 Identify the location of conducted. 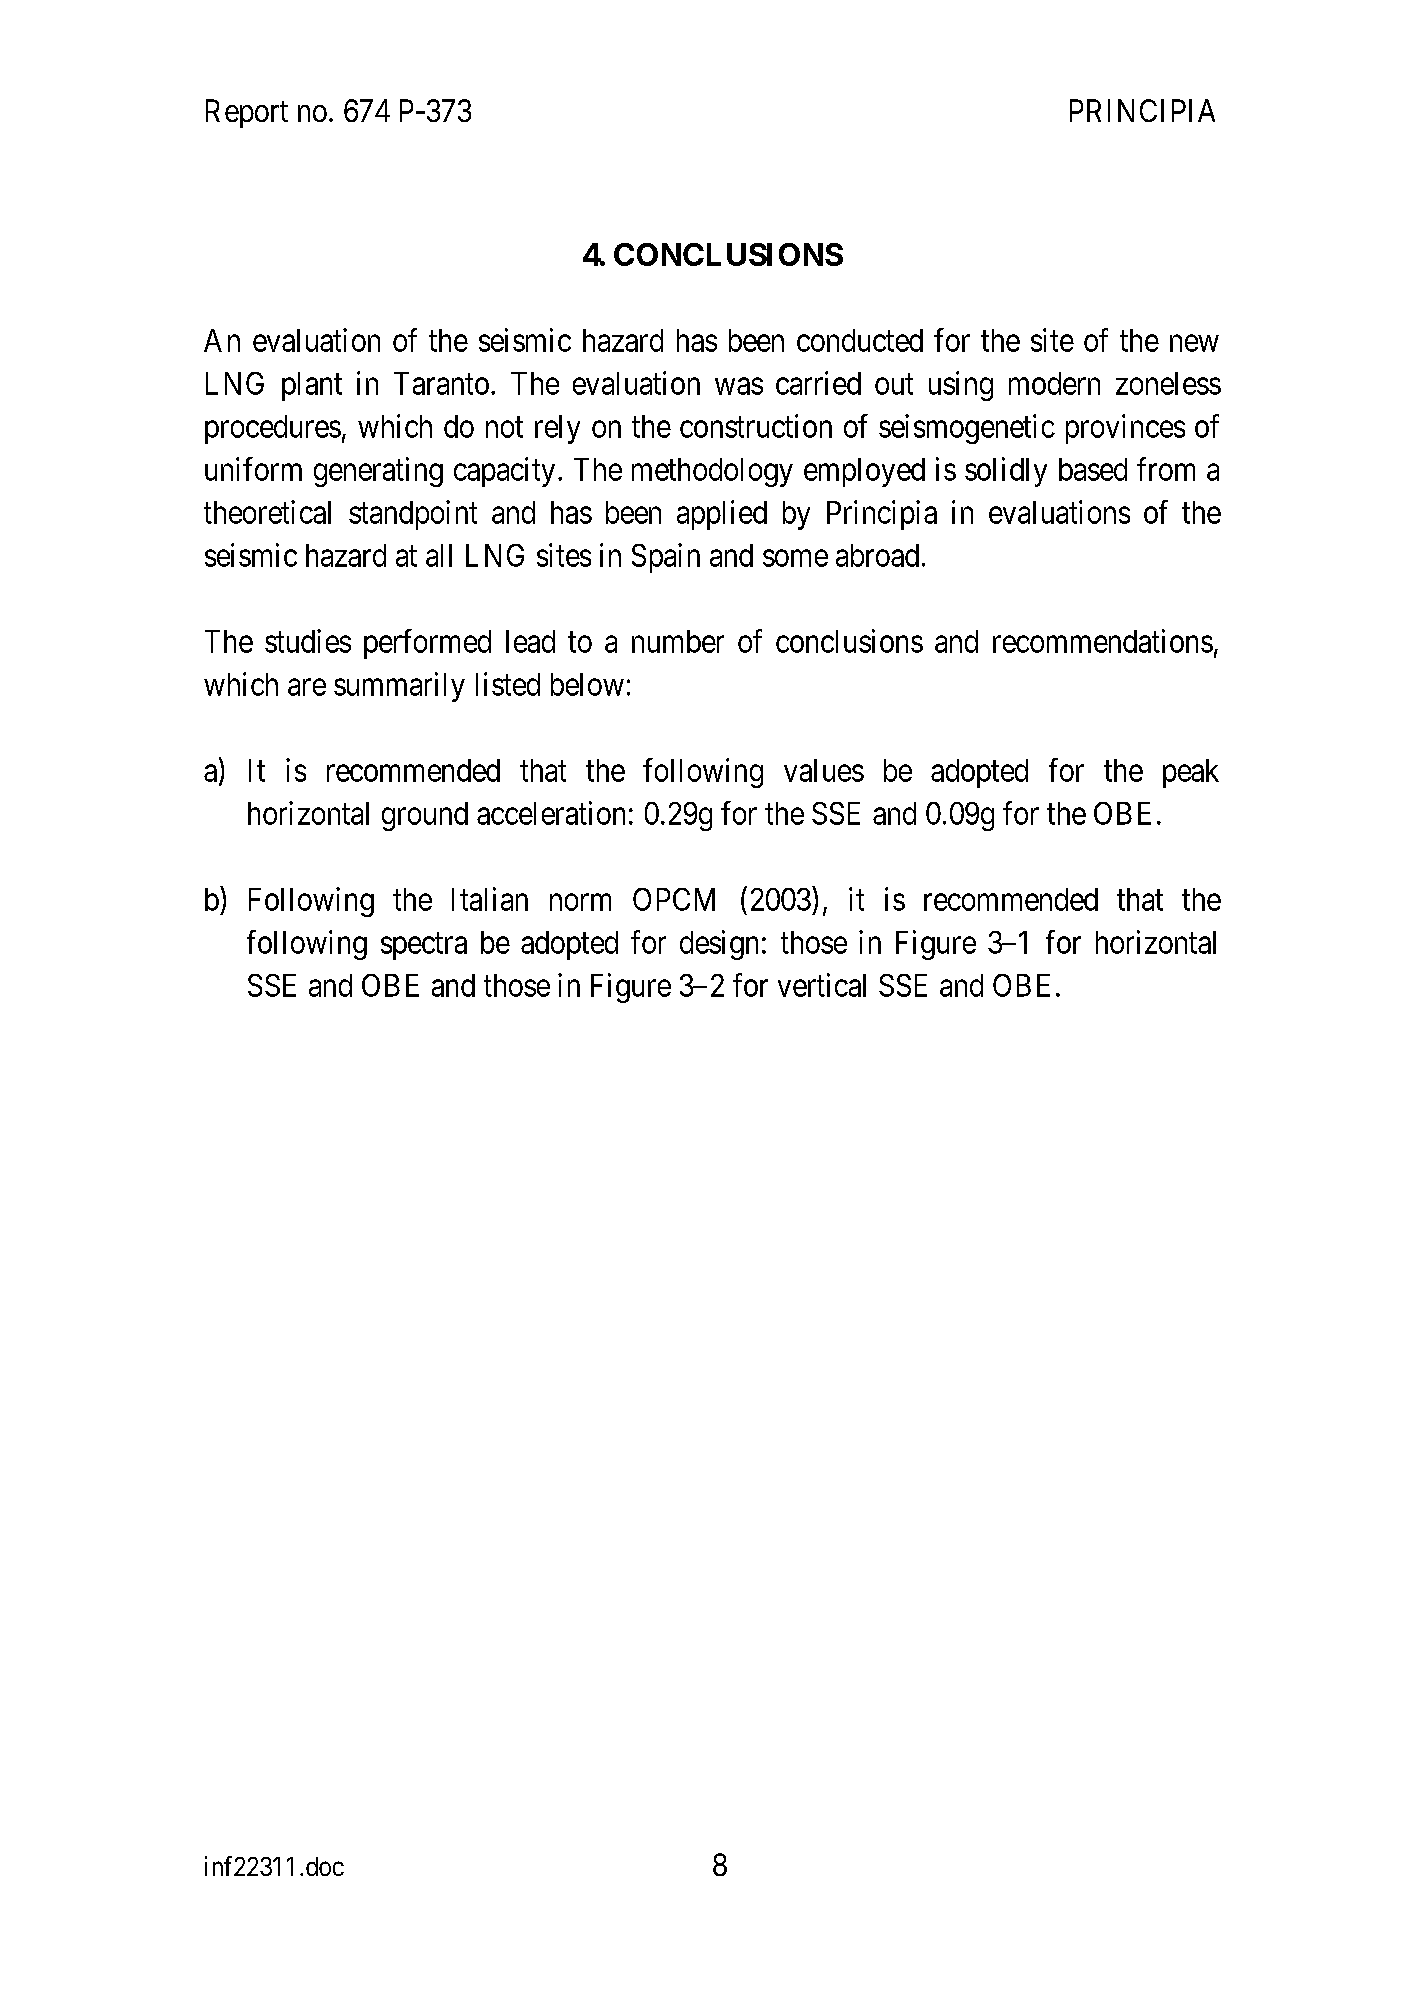
(860, 340).
